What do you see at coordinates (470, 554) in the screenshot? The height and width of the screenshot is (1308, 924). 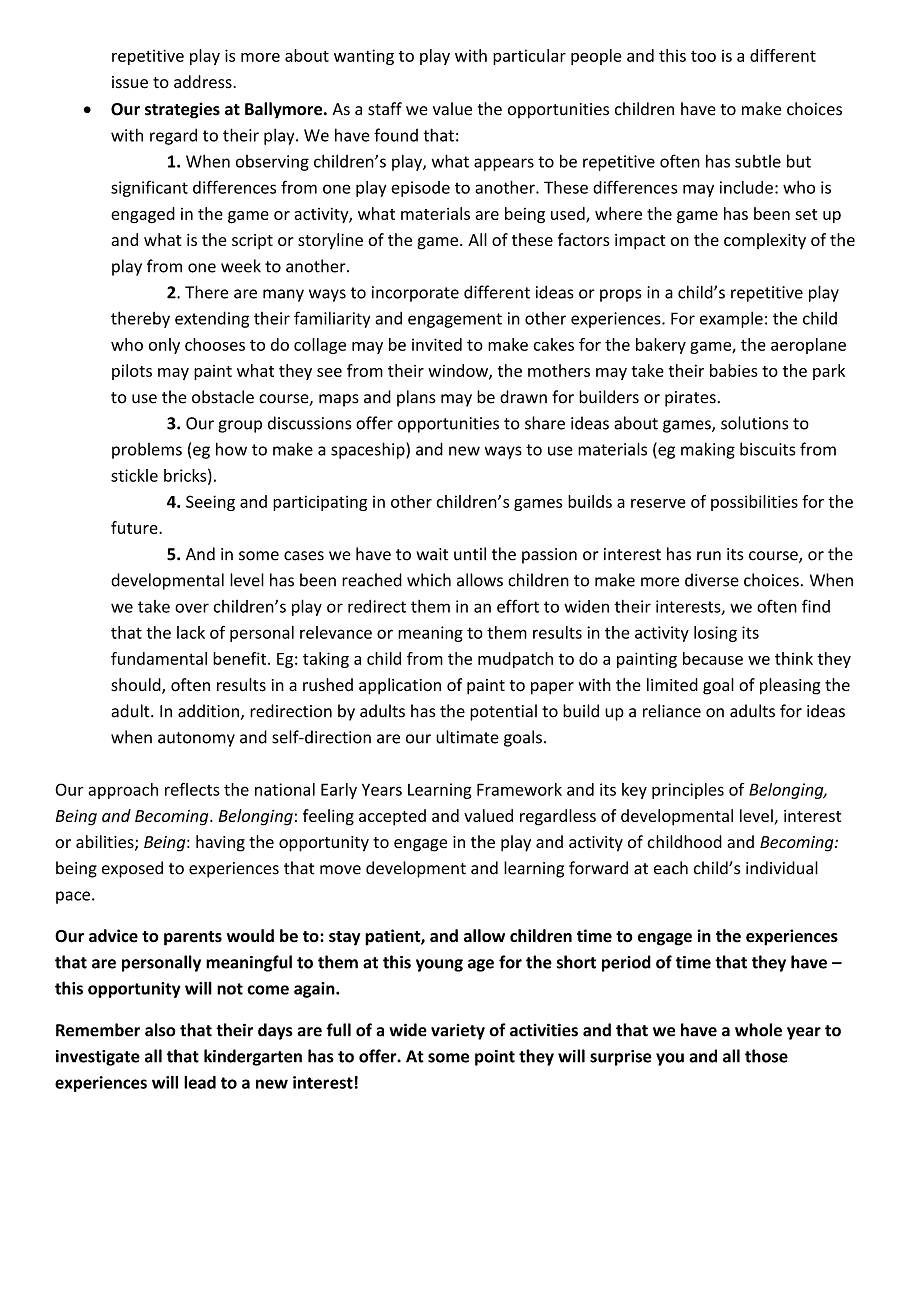 I see `until` at bounding box center [470, 554].
